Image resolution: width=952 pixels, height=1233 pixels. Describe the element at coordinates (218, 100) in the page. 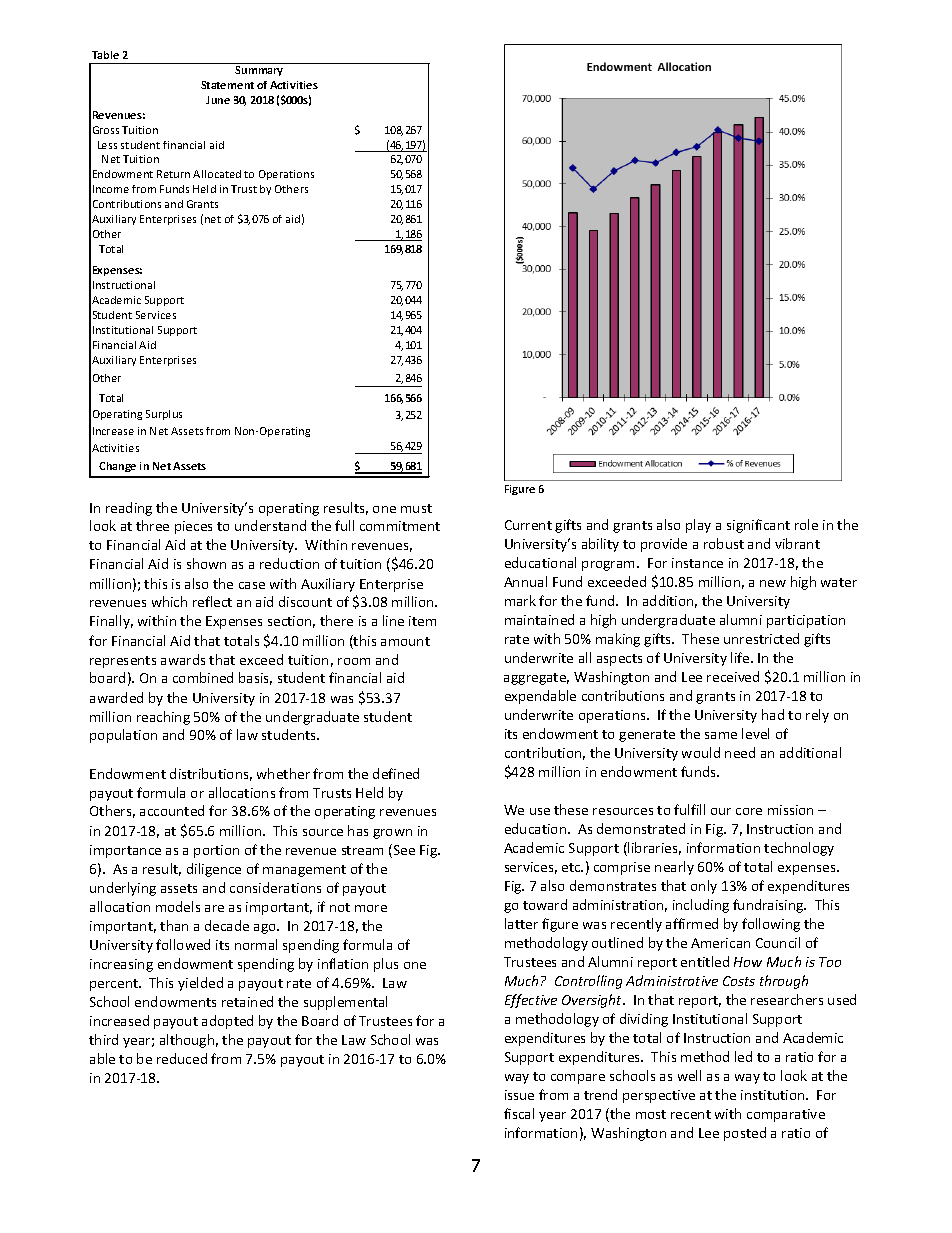

I see `June` at that location.
